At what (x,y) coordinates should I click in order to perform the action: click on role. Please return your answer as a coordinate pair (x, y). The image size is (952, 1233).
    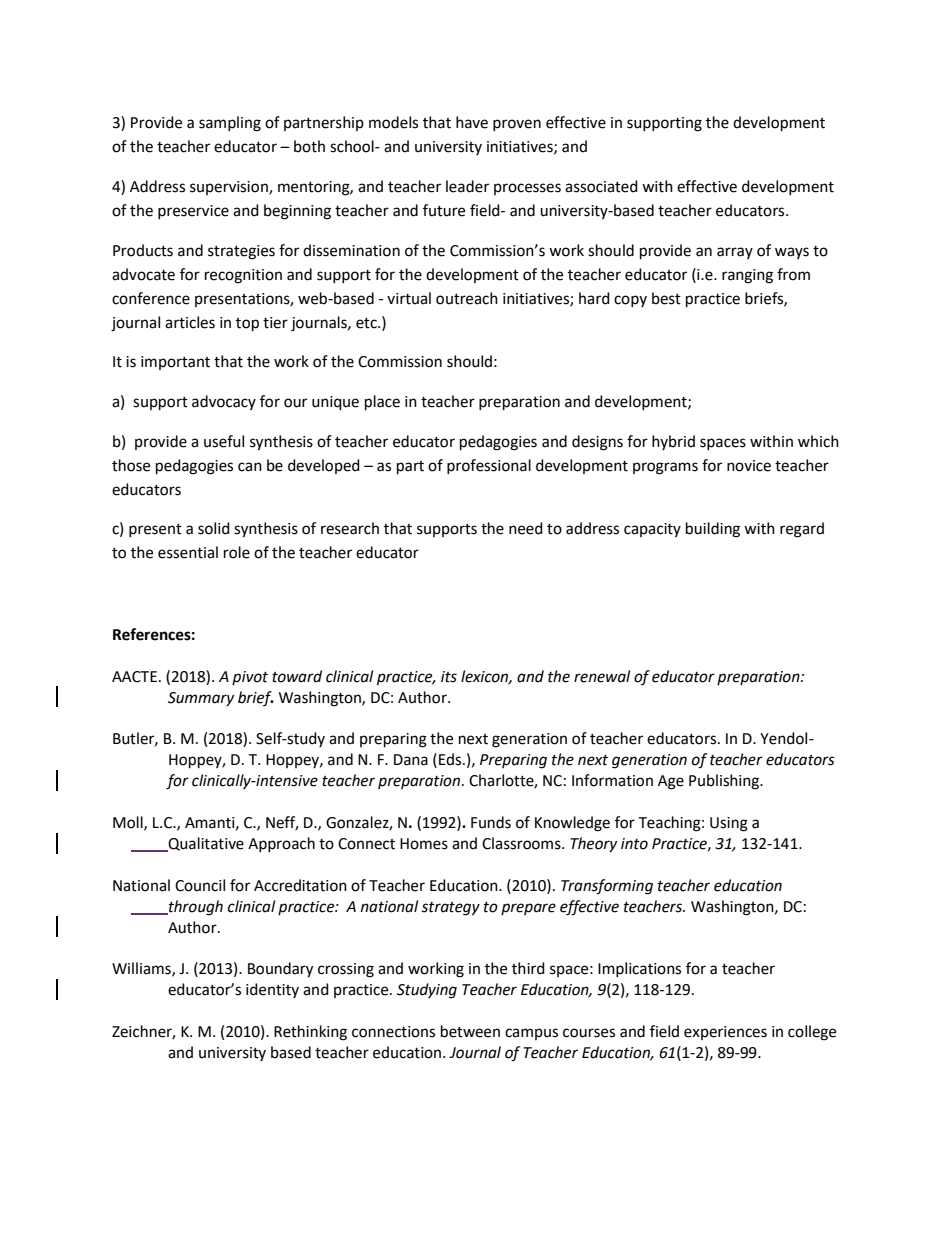
    Looking at the image, I should click on (237, 552).
